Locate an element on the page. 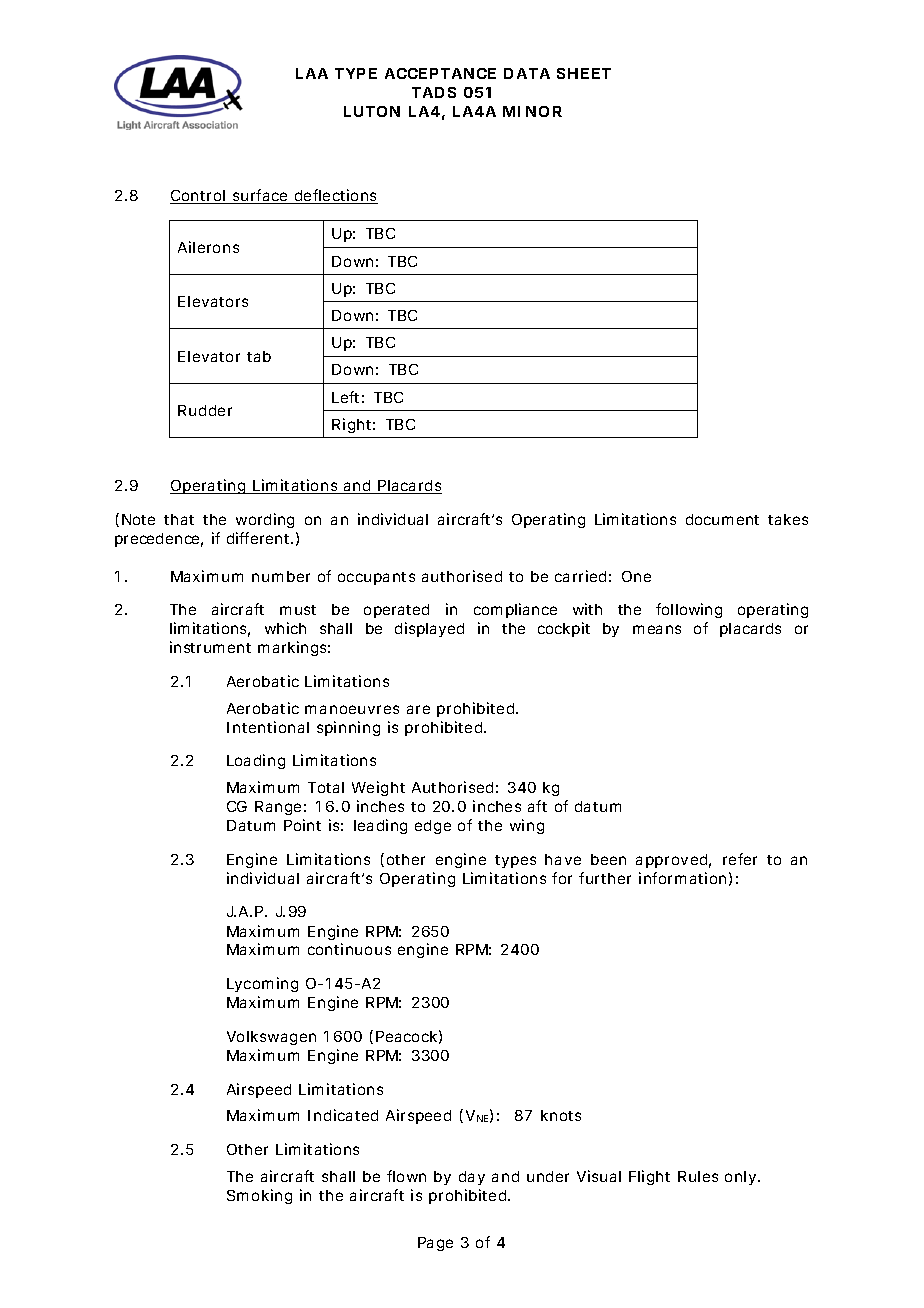 The image size is (924, 1308). TADS is located at coordinates (434, 92).
